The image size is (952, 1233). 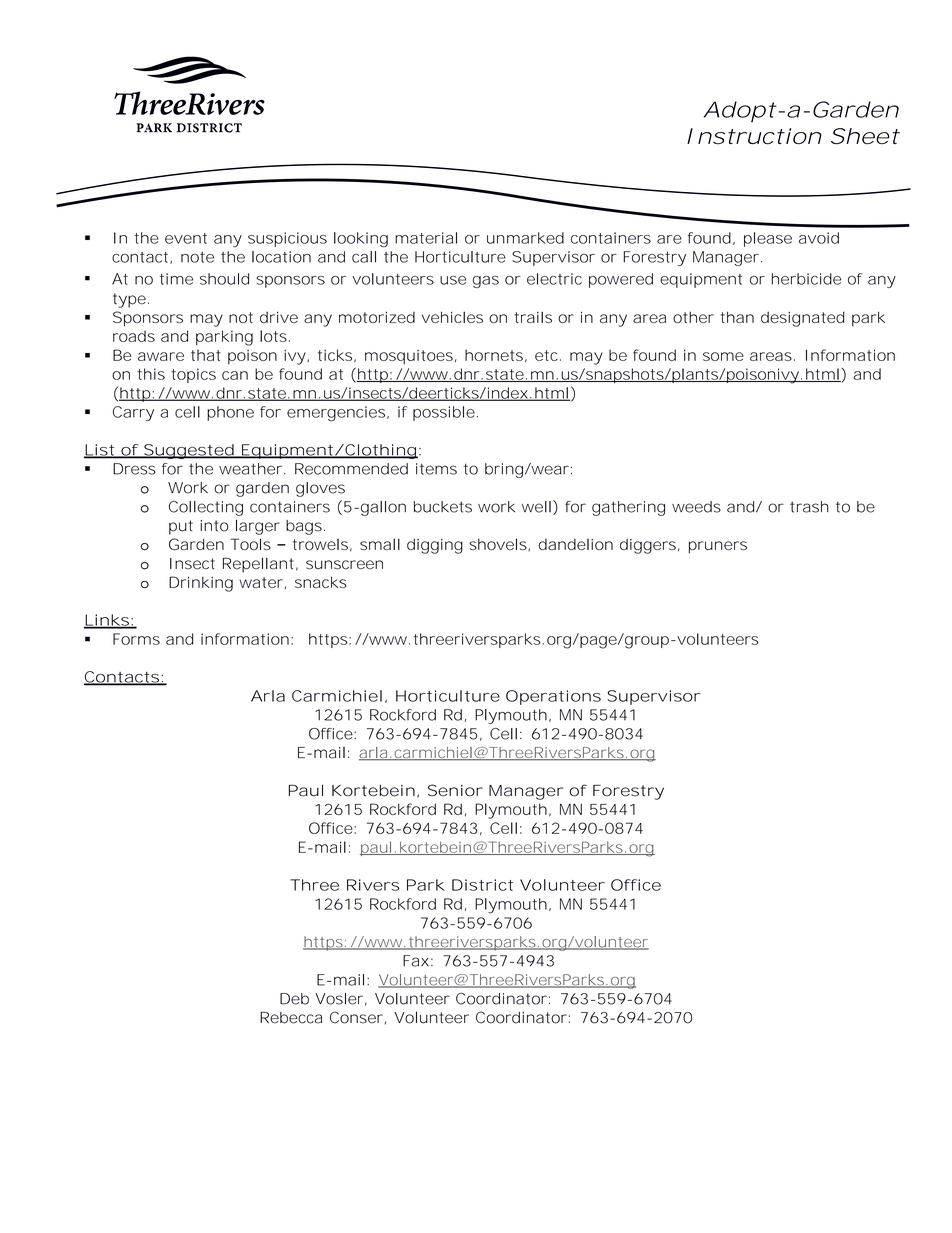 I want to click on topics, so click(x=193, y=375).
